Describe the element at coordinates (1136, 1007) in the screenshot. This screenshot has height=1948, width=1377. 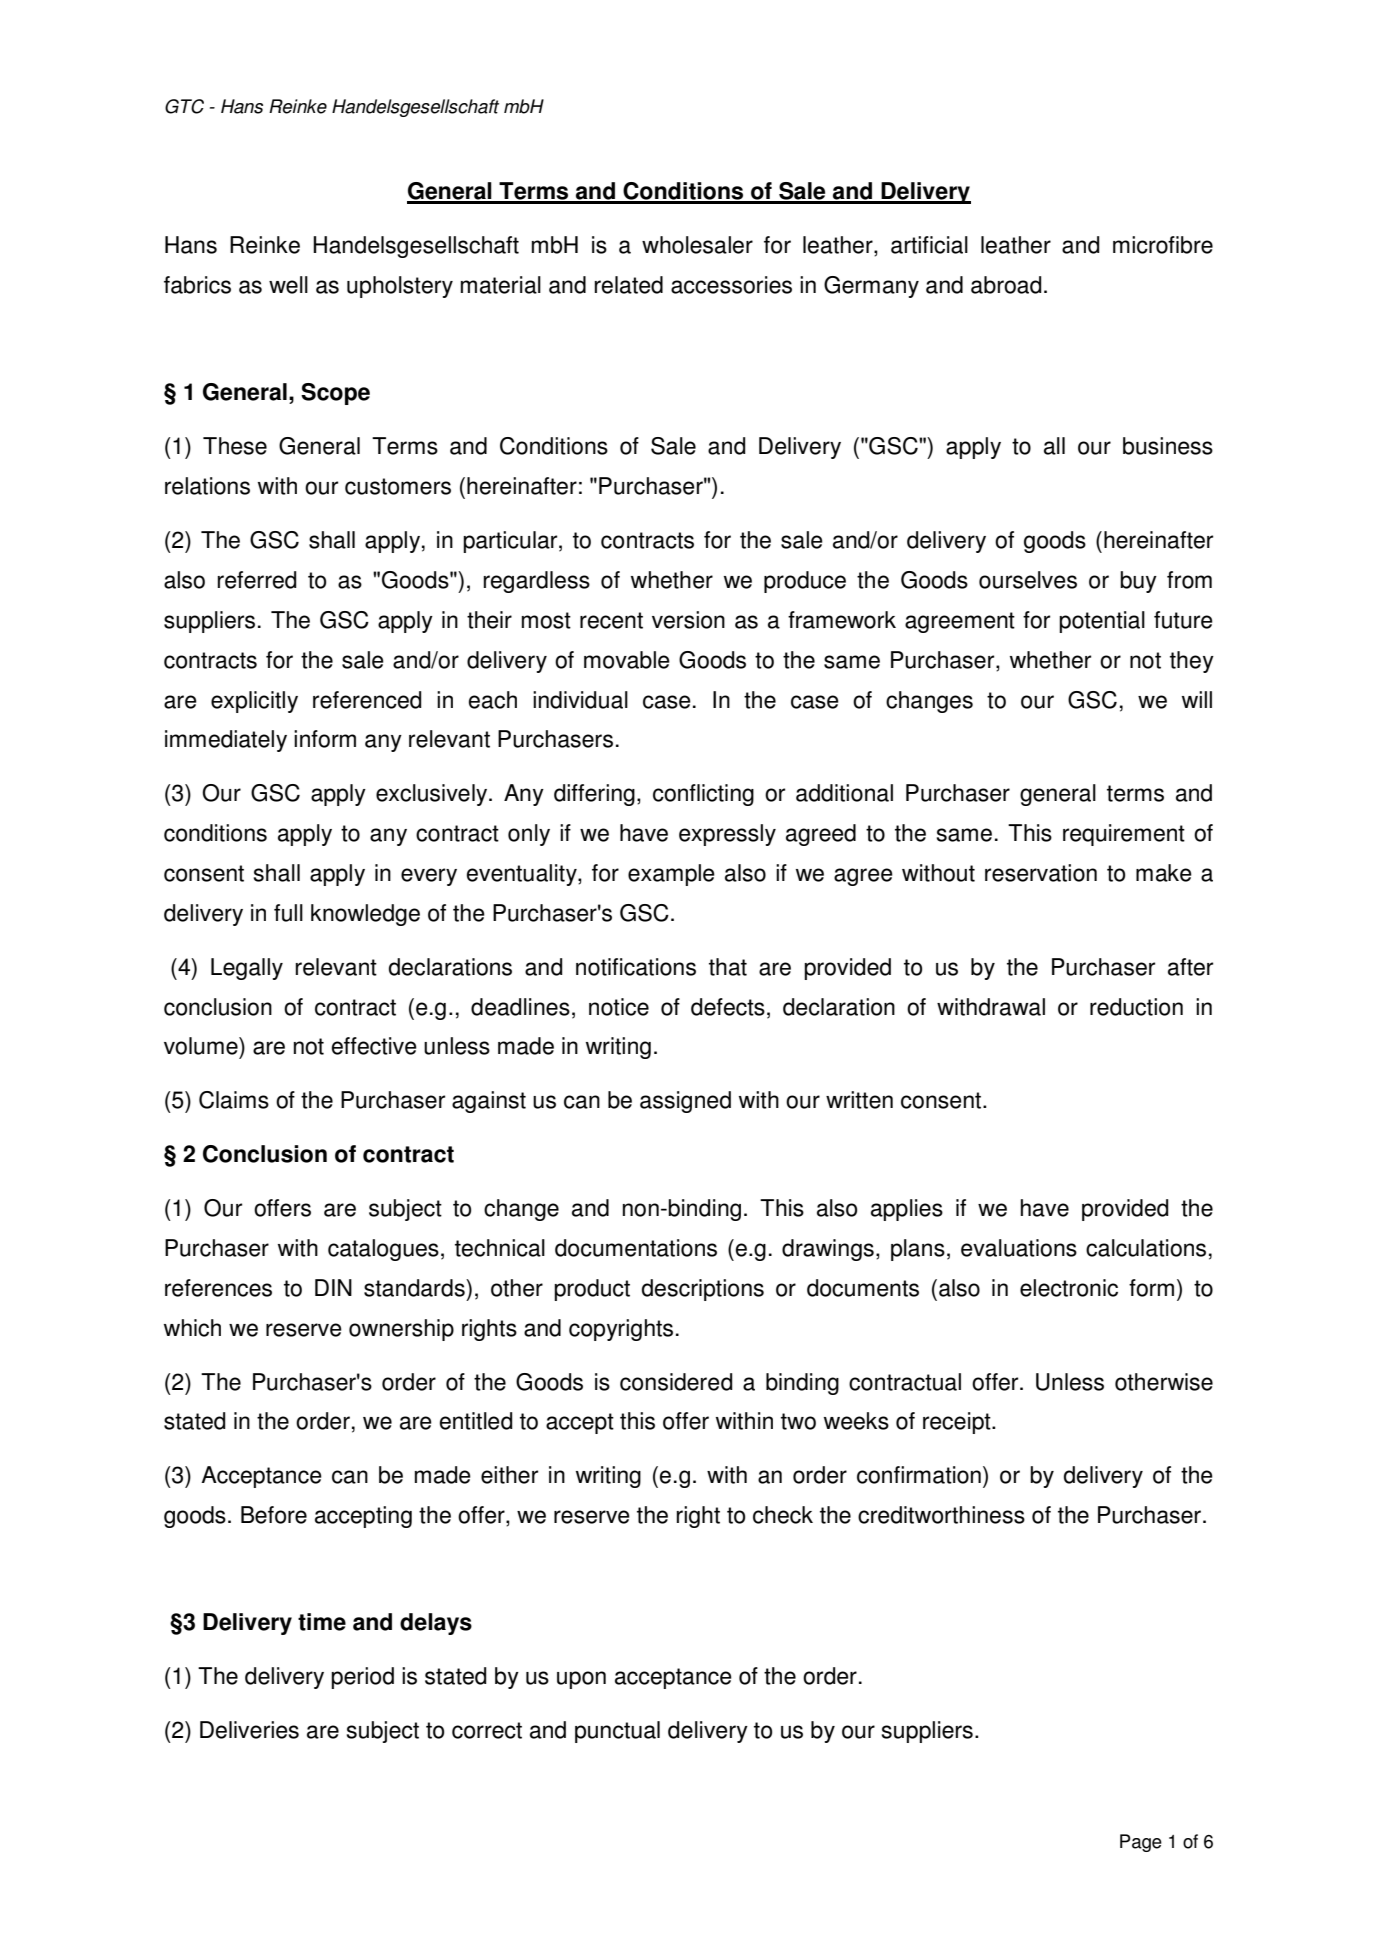
I see `reduction` at that location.
